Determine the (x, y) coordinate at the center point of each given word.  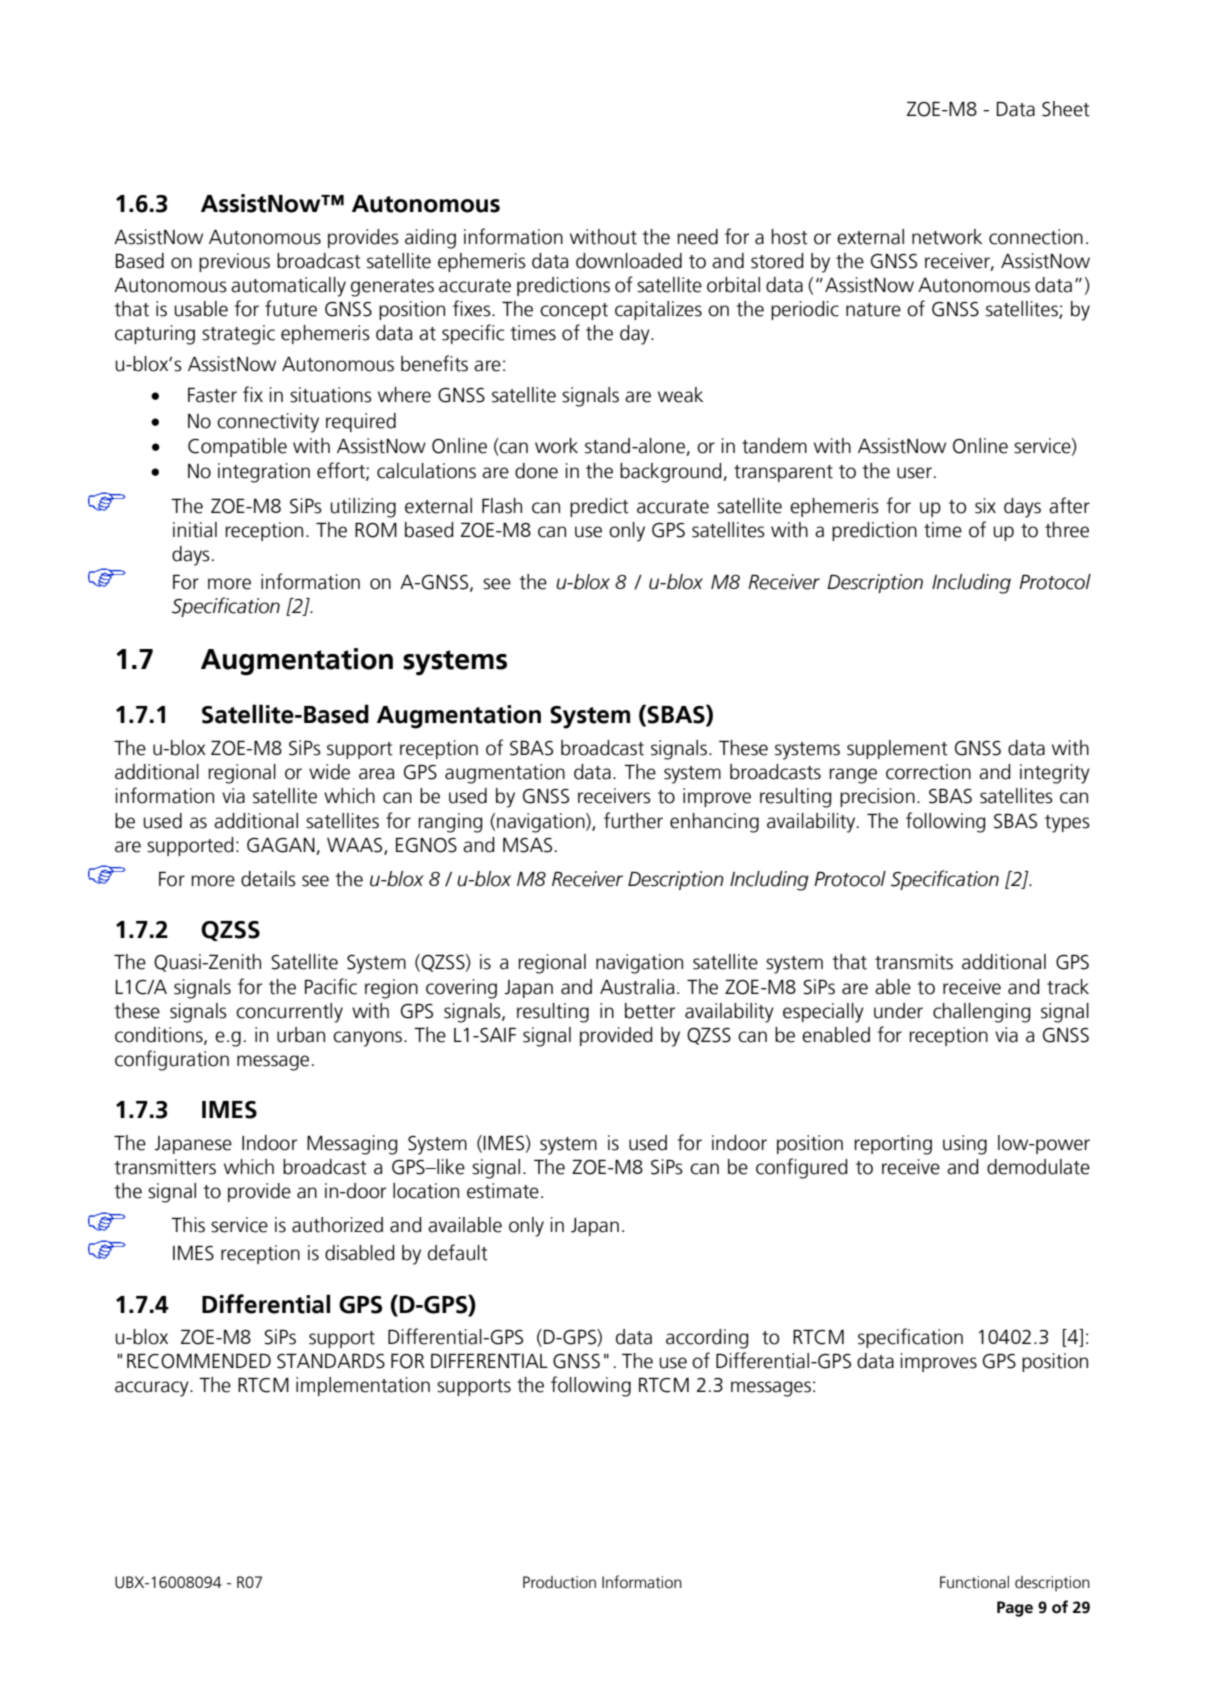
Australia (637, 987)
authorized (337, 1225)
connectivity (268, 423)
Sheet (1066, 109)
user (914, 473)
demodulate (1038, 1167)
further (633, 820)
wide (329, 772)
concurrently (289, 1013)
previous (234, 262)
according (707, 1339)
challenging (981, 1013)
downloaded (629, 261)
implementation (363, 1386)
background (672, 473)
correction (928, 772)
